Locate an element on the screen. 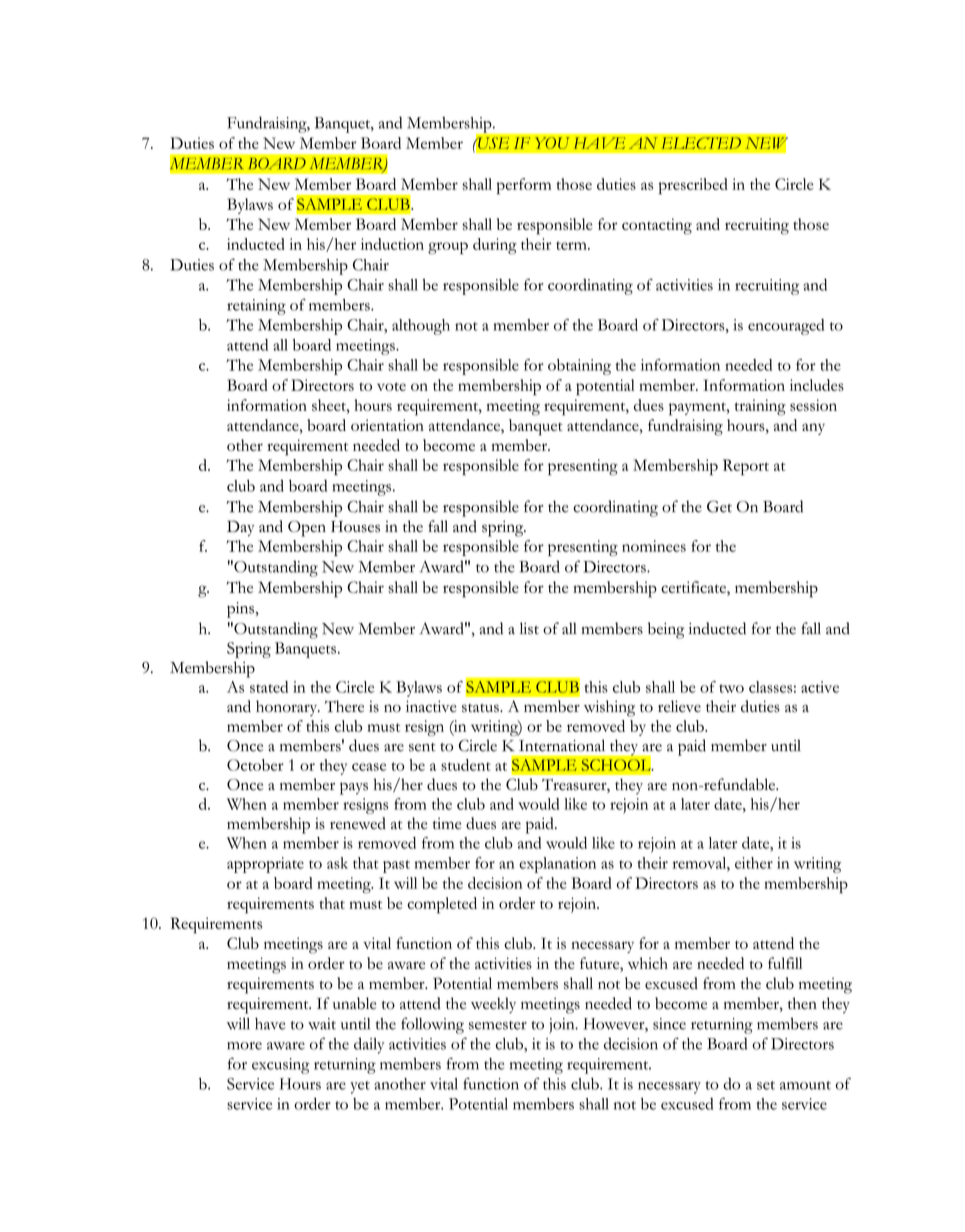  excusing is located at coordinates (281, 1066).
